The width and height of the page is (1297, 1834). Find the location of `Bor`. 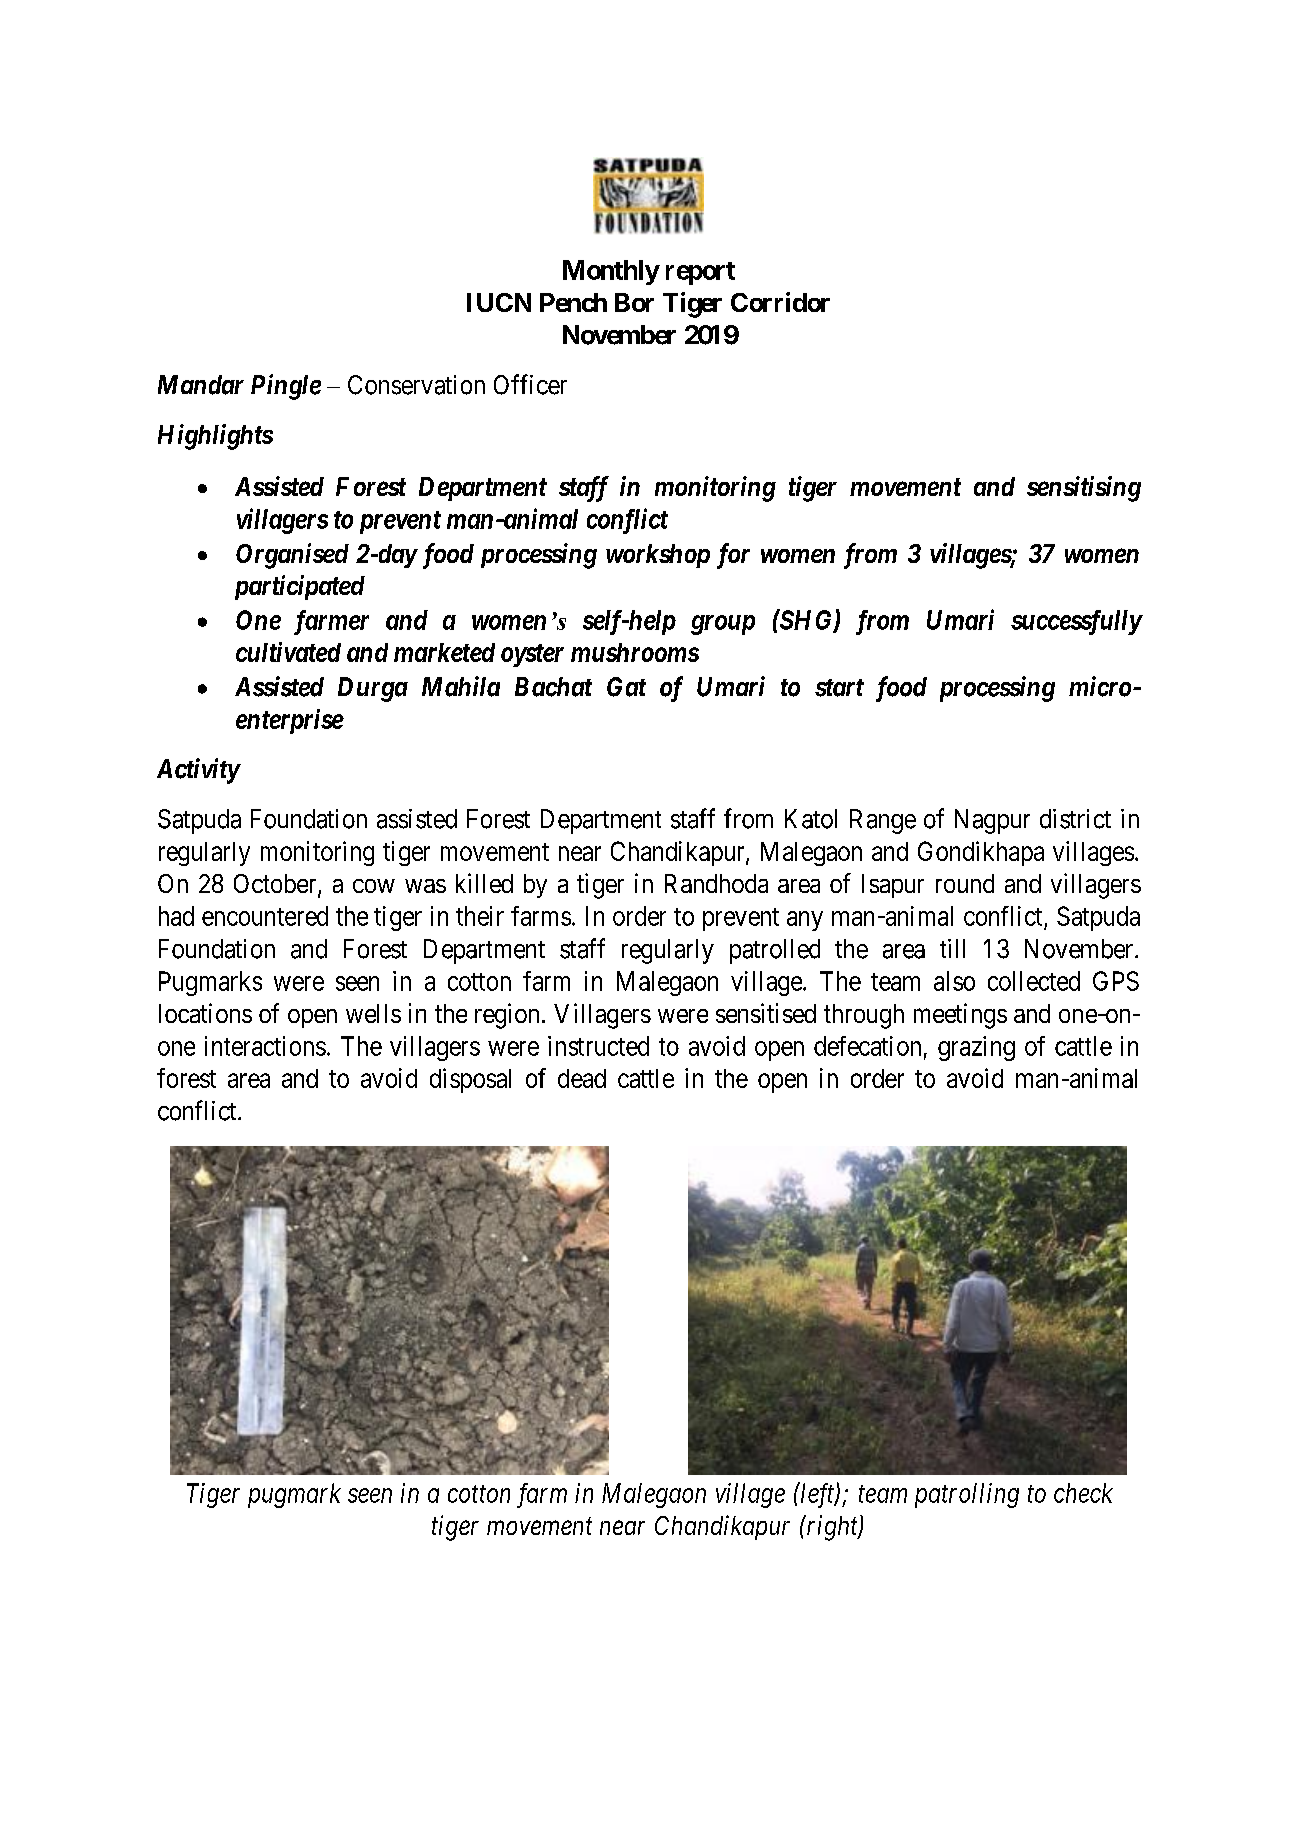

Bor is located at coordinates (634, 302).
